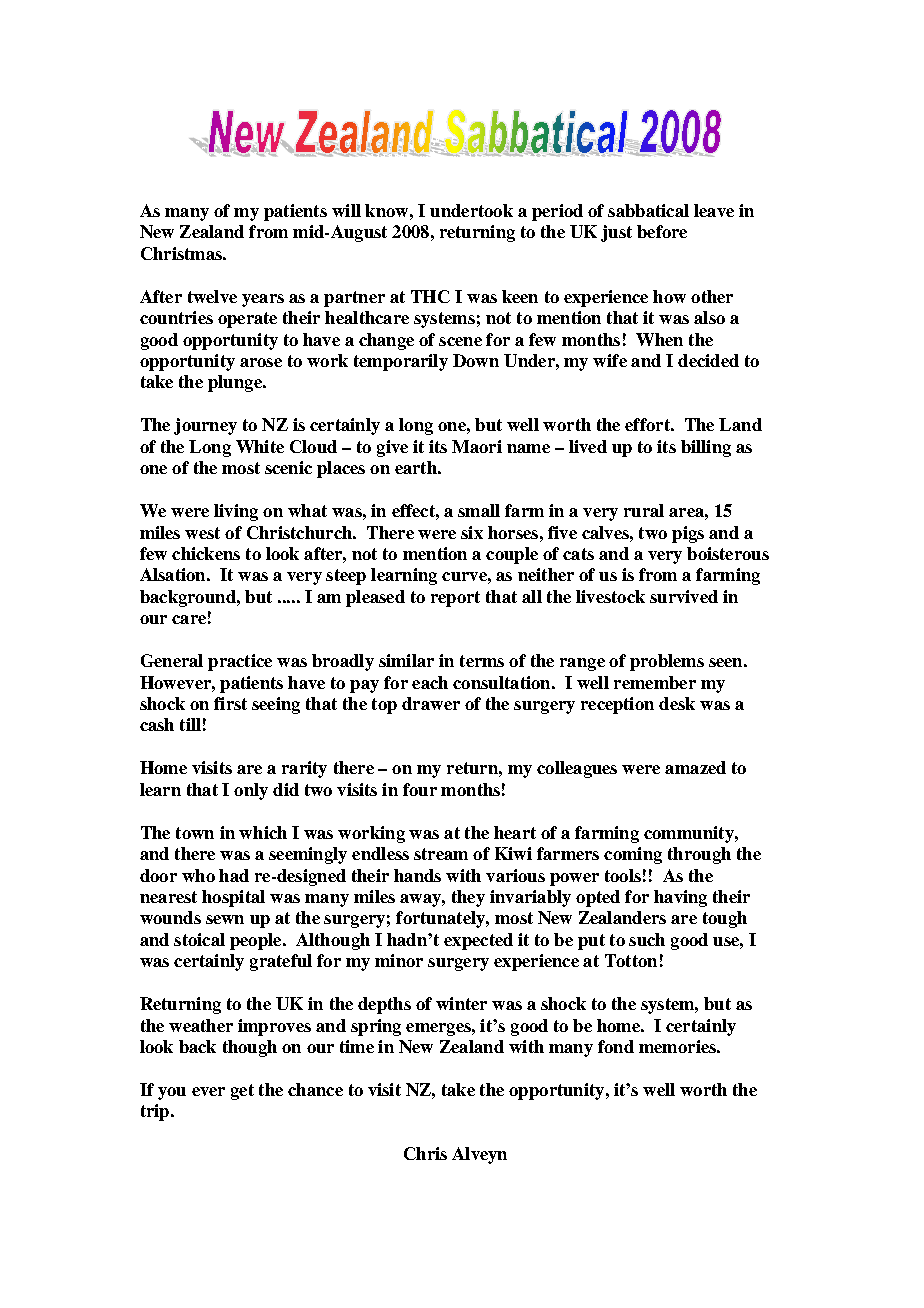  What do you see at coordinates (662, 231) in the page?
I see `before` at bounding box center [662, 231].
